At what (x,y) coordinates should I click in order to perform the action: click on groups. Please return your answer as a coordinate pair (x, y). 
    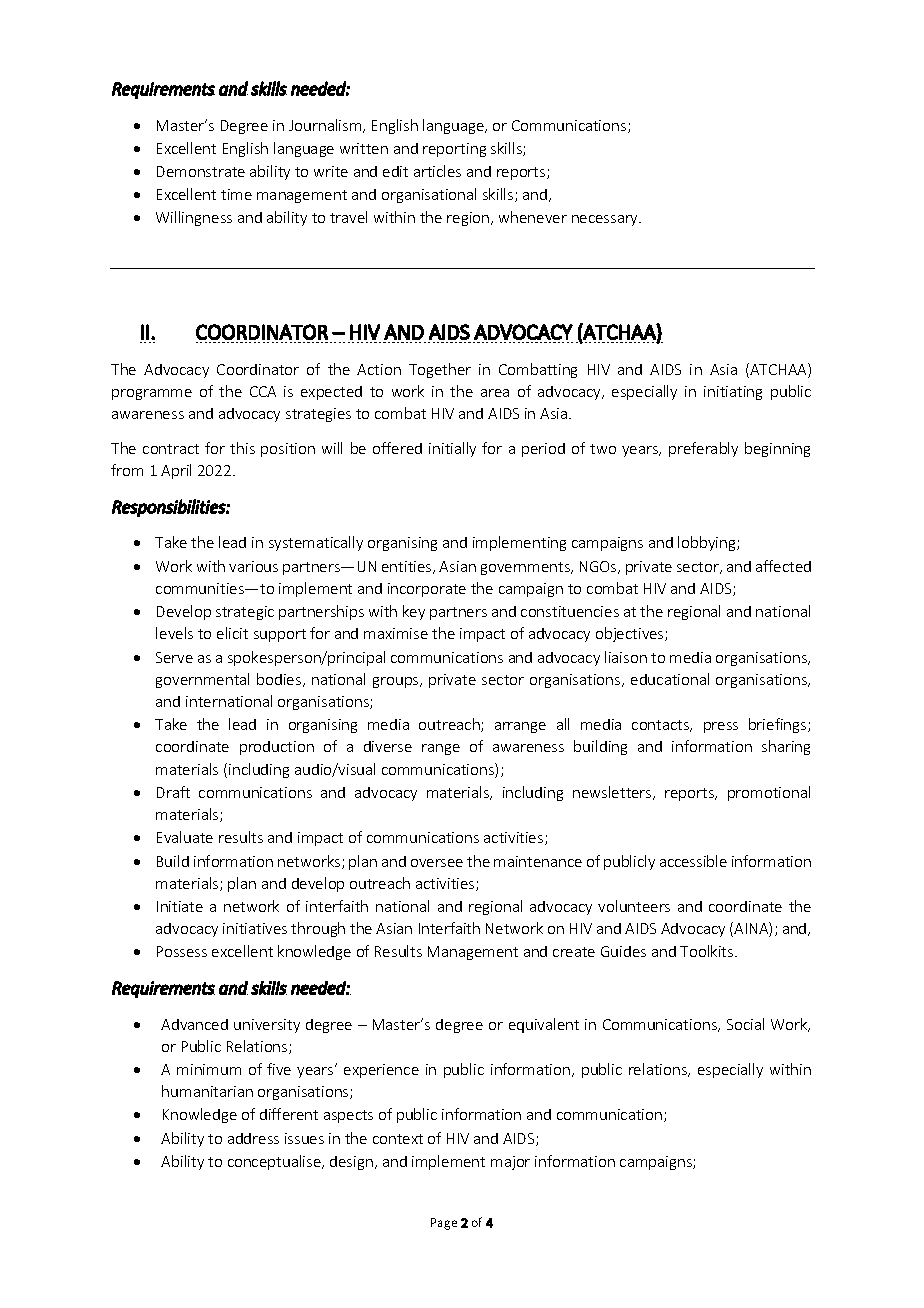
    Looking at the image, I should click on (397, 682).
